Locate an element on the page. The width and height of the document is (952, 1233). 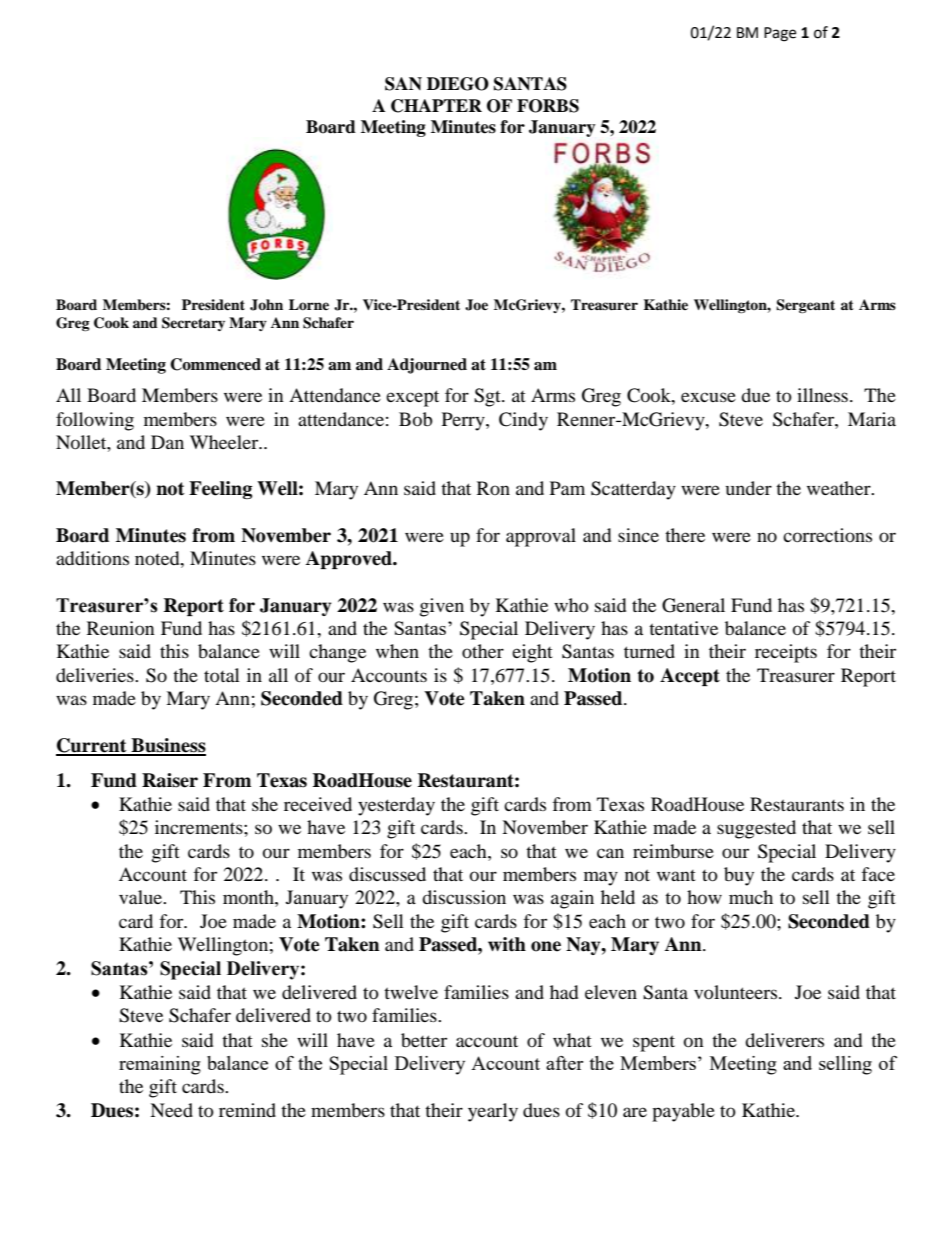
remaining is located at coordinates (160, 1065).
